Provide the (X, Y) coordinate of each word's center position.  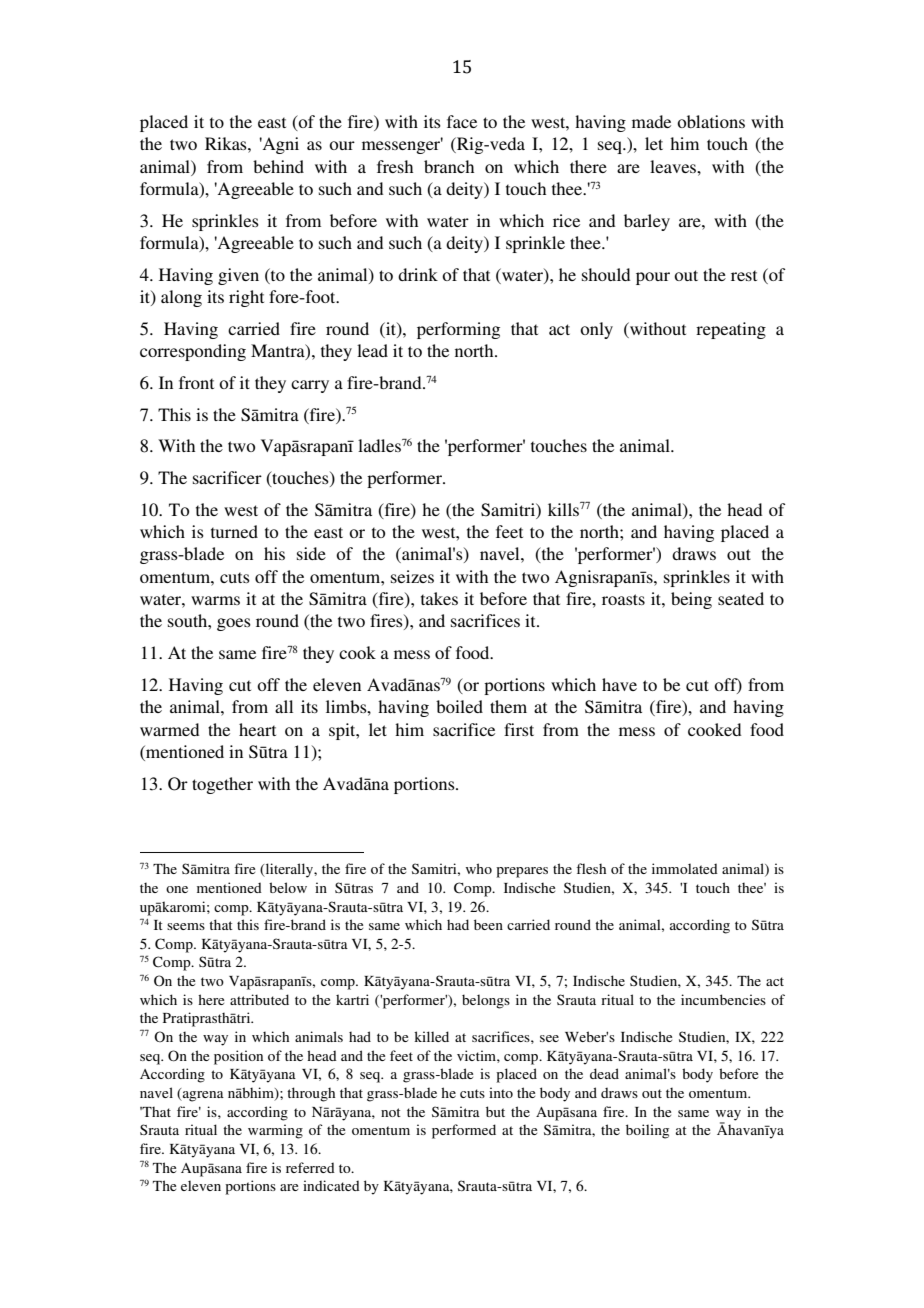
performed (464, 1131)
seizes (412, 576)
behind (278, 166)
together (222, 785)
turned (234, 531)
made (651, 121)
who (479, 868)
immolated (685, 868)
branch (449, 166)
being (691, 600)
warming (275, 1131)
